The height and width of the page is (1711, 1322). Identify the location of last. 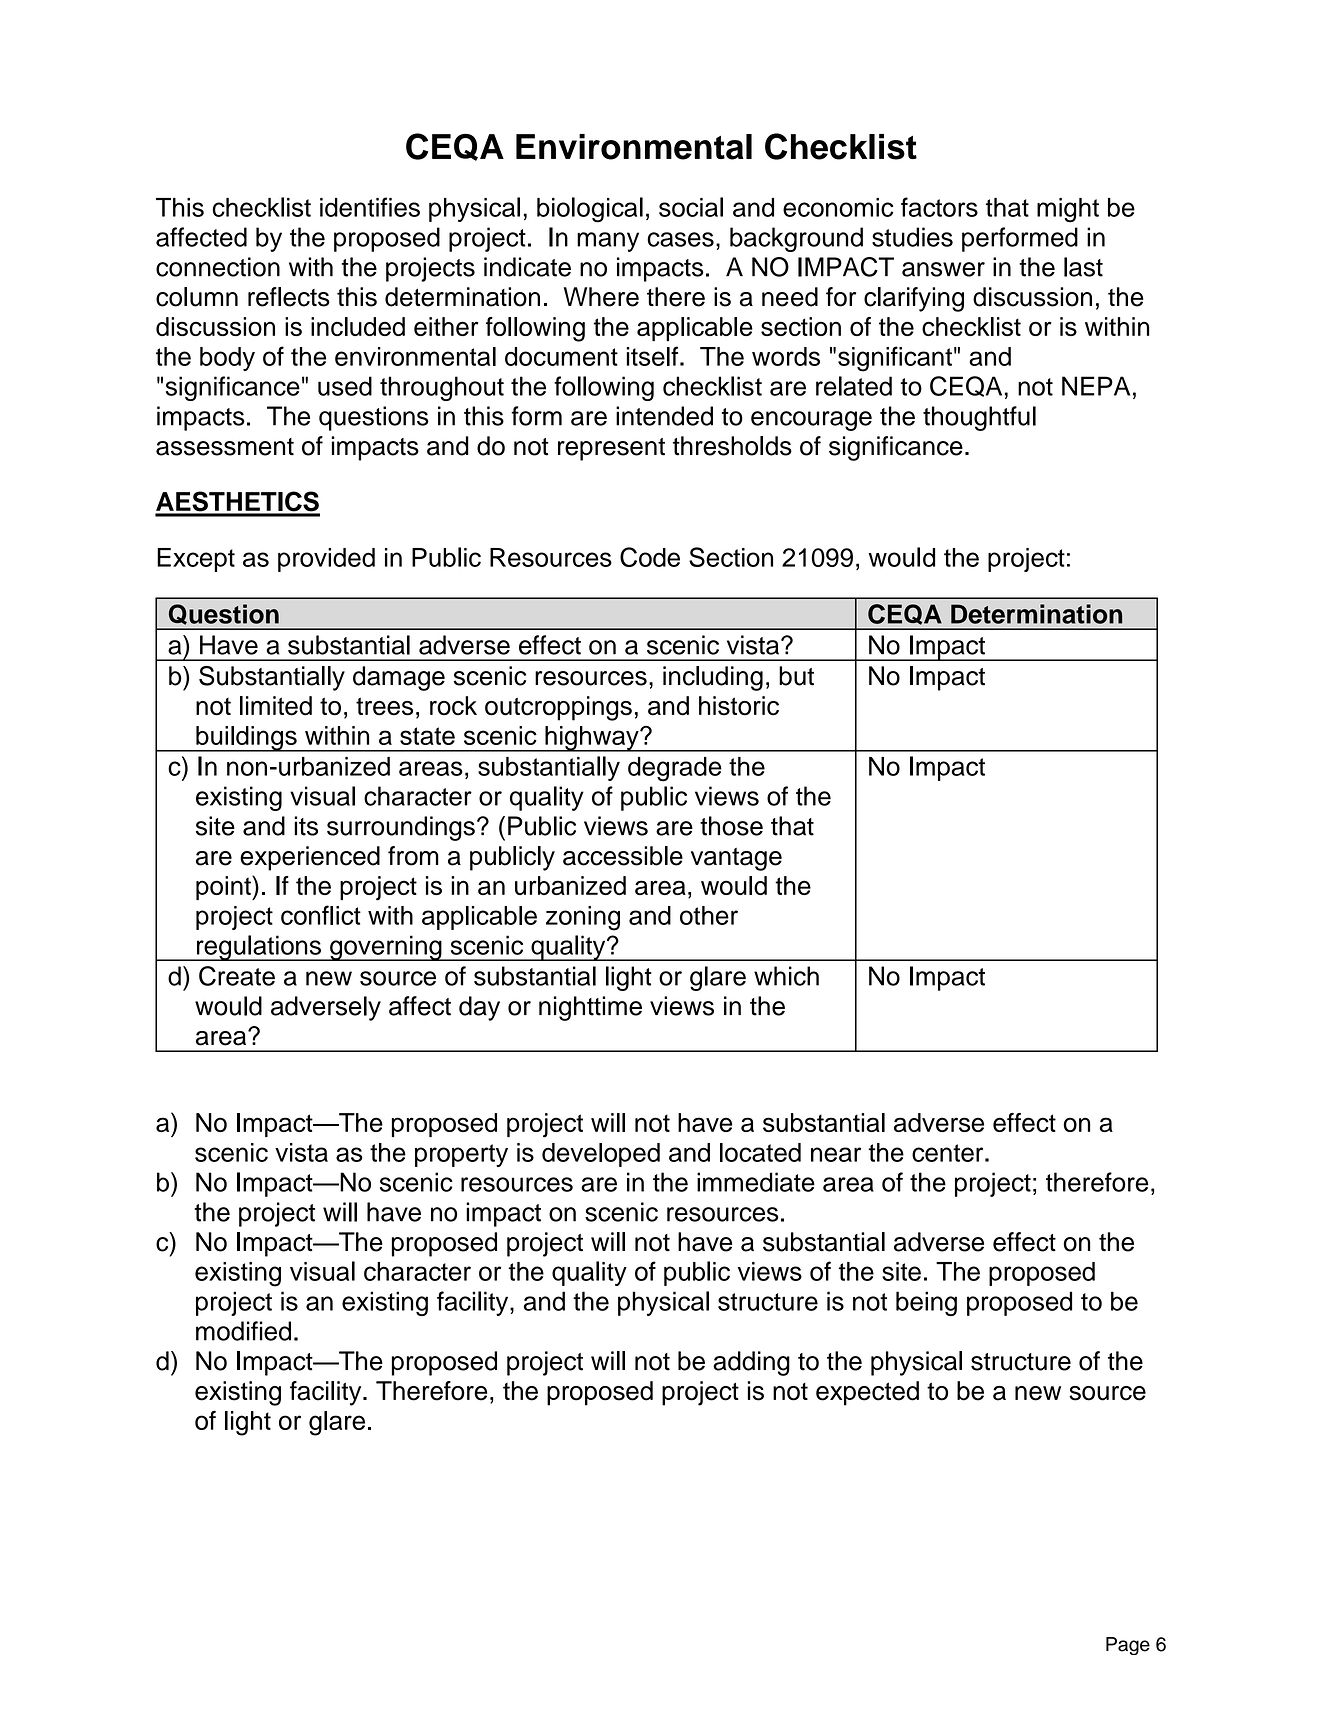
(1083, 267).
